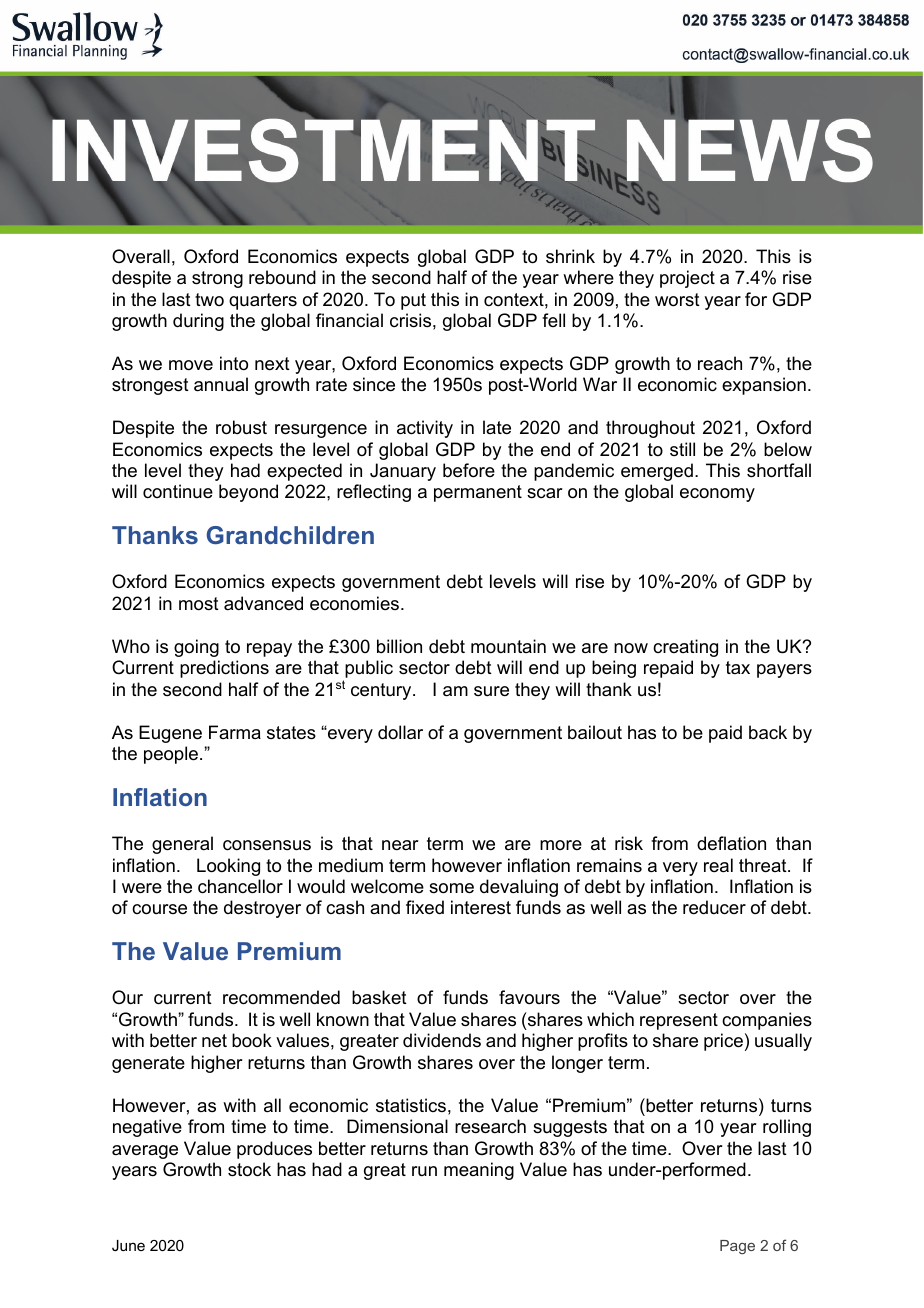 Image resolution: width=924 pixels, height=1308 pixels. Describe the element at coordinates (209, 299) in the document. I see `two` at that location.
